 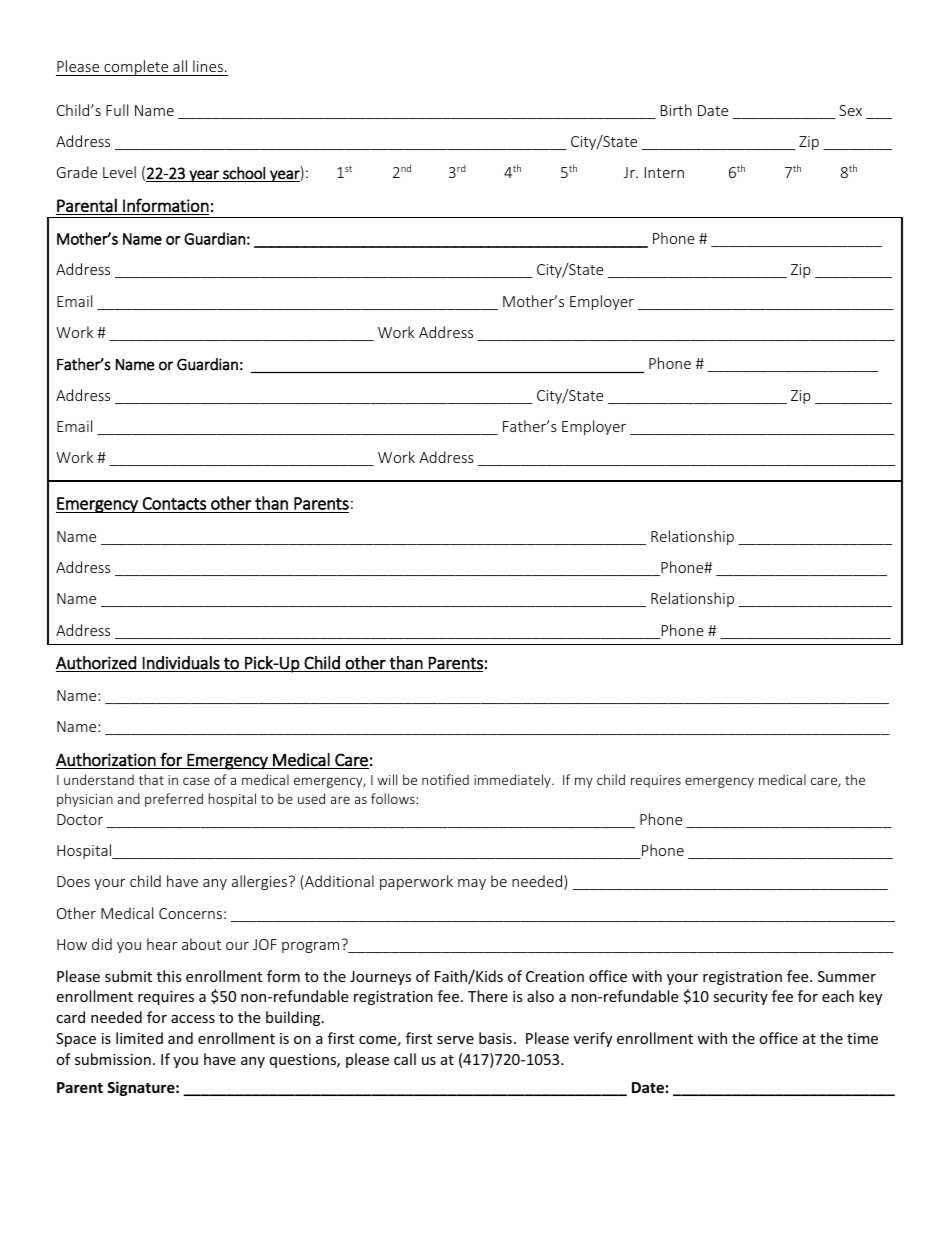 I want to click on complete, so click(x=136, y=68).
